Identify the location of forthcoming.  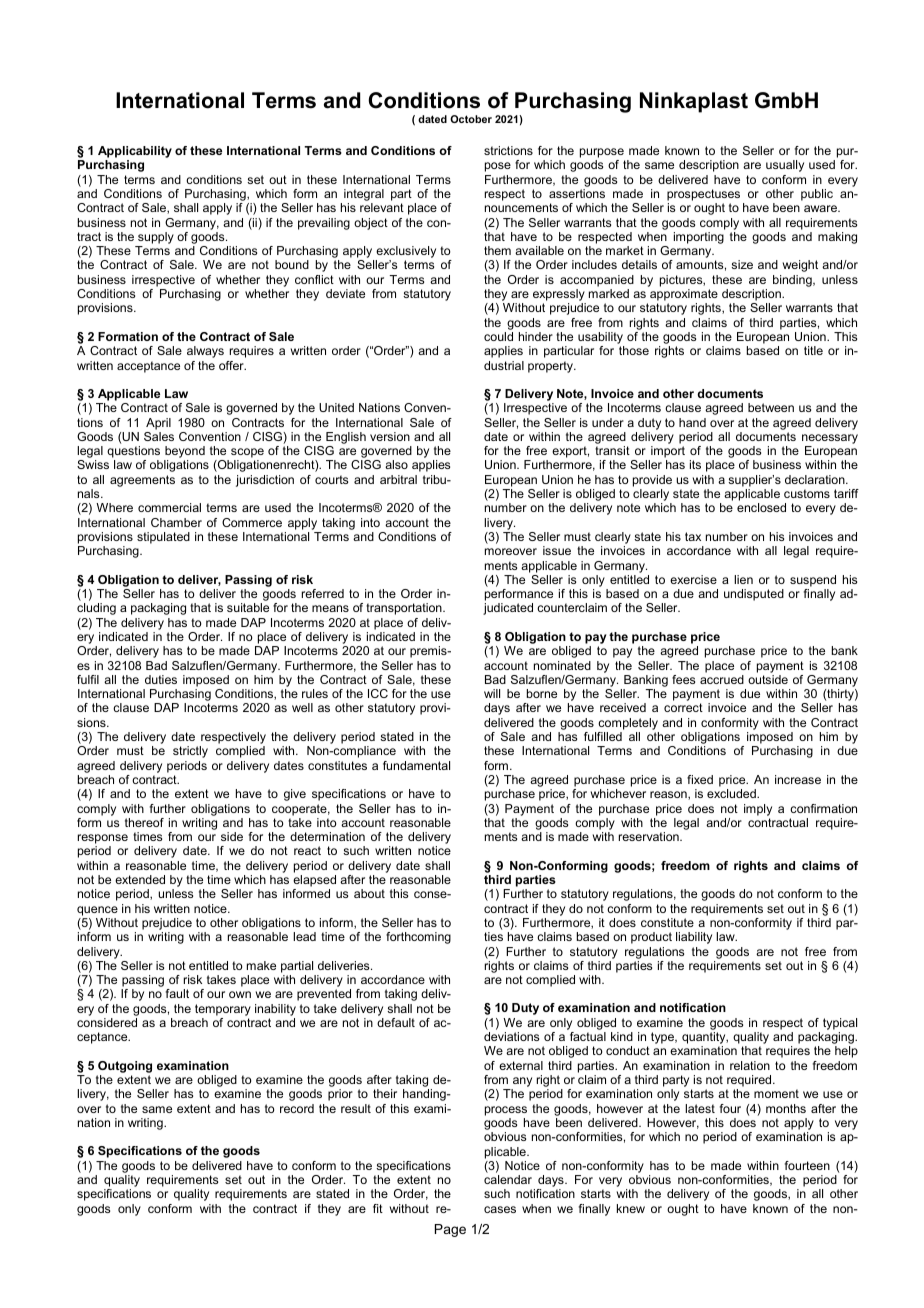
(418, 938).
